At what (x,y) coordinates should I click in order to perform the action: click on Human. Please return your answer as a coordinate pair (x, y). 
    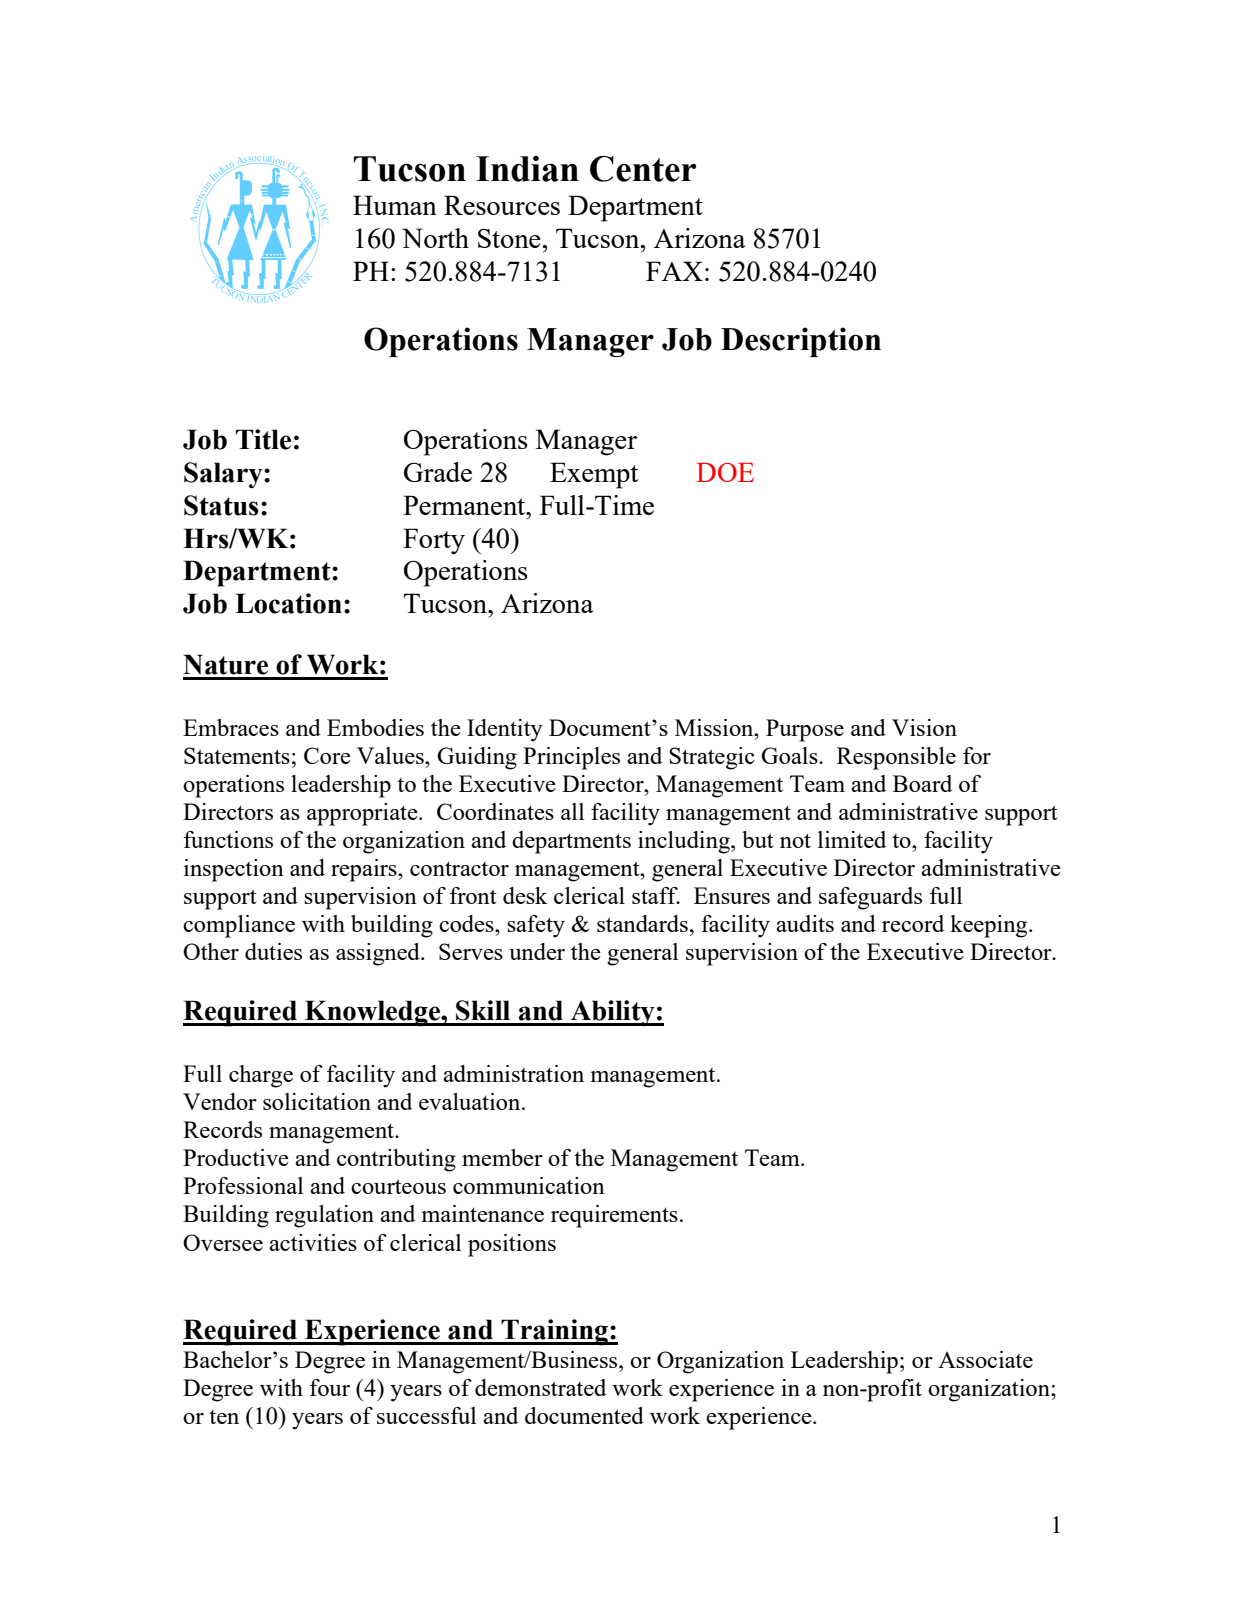
    Looking at the image, I should click on (395, 205).
